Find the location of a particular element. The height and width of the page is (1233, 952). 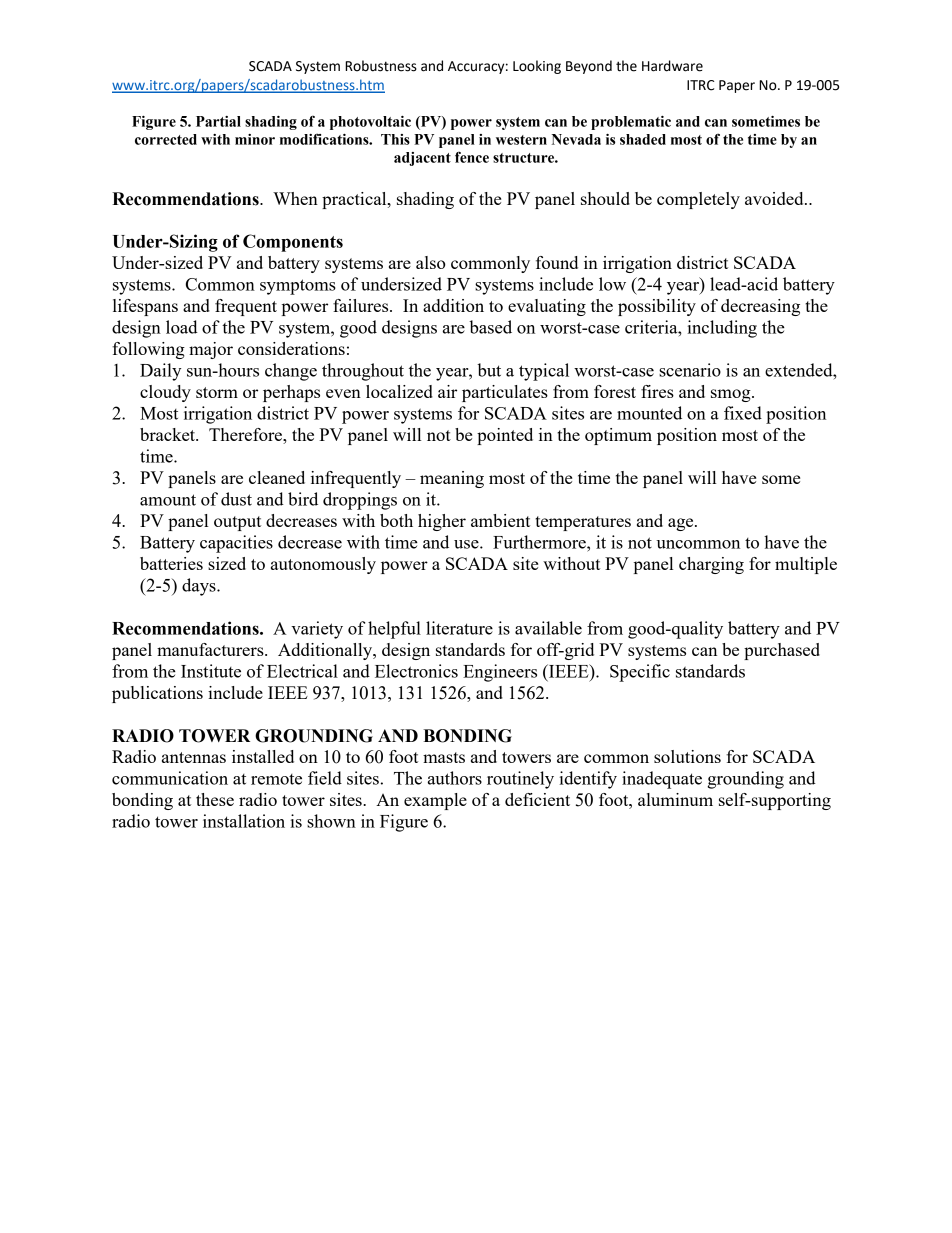

pointed is located at coordinates (505, 436).
